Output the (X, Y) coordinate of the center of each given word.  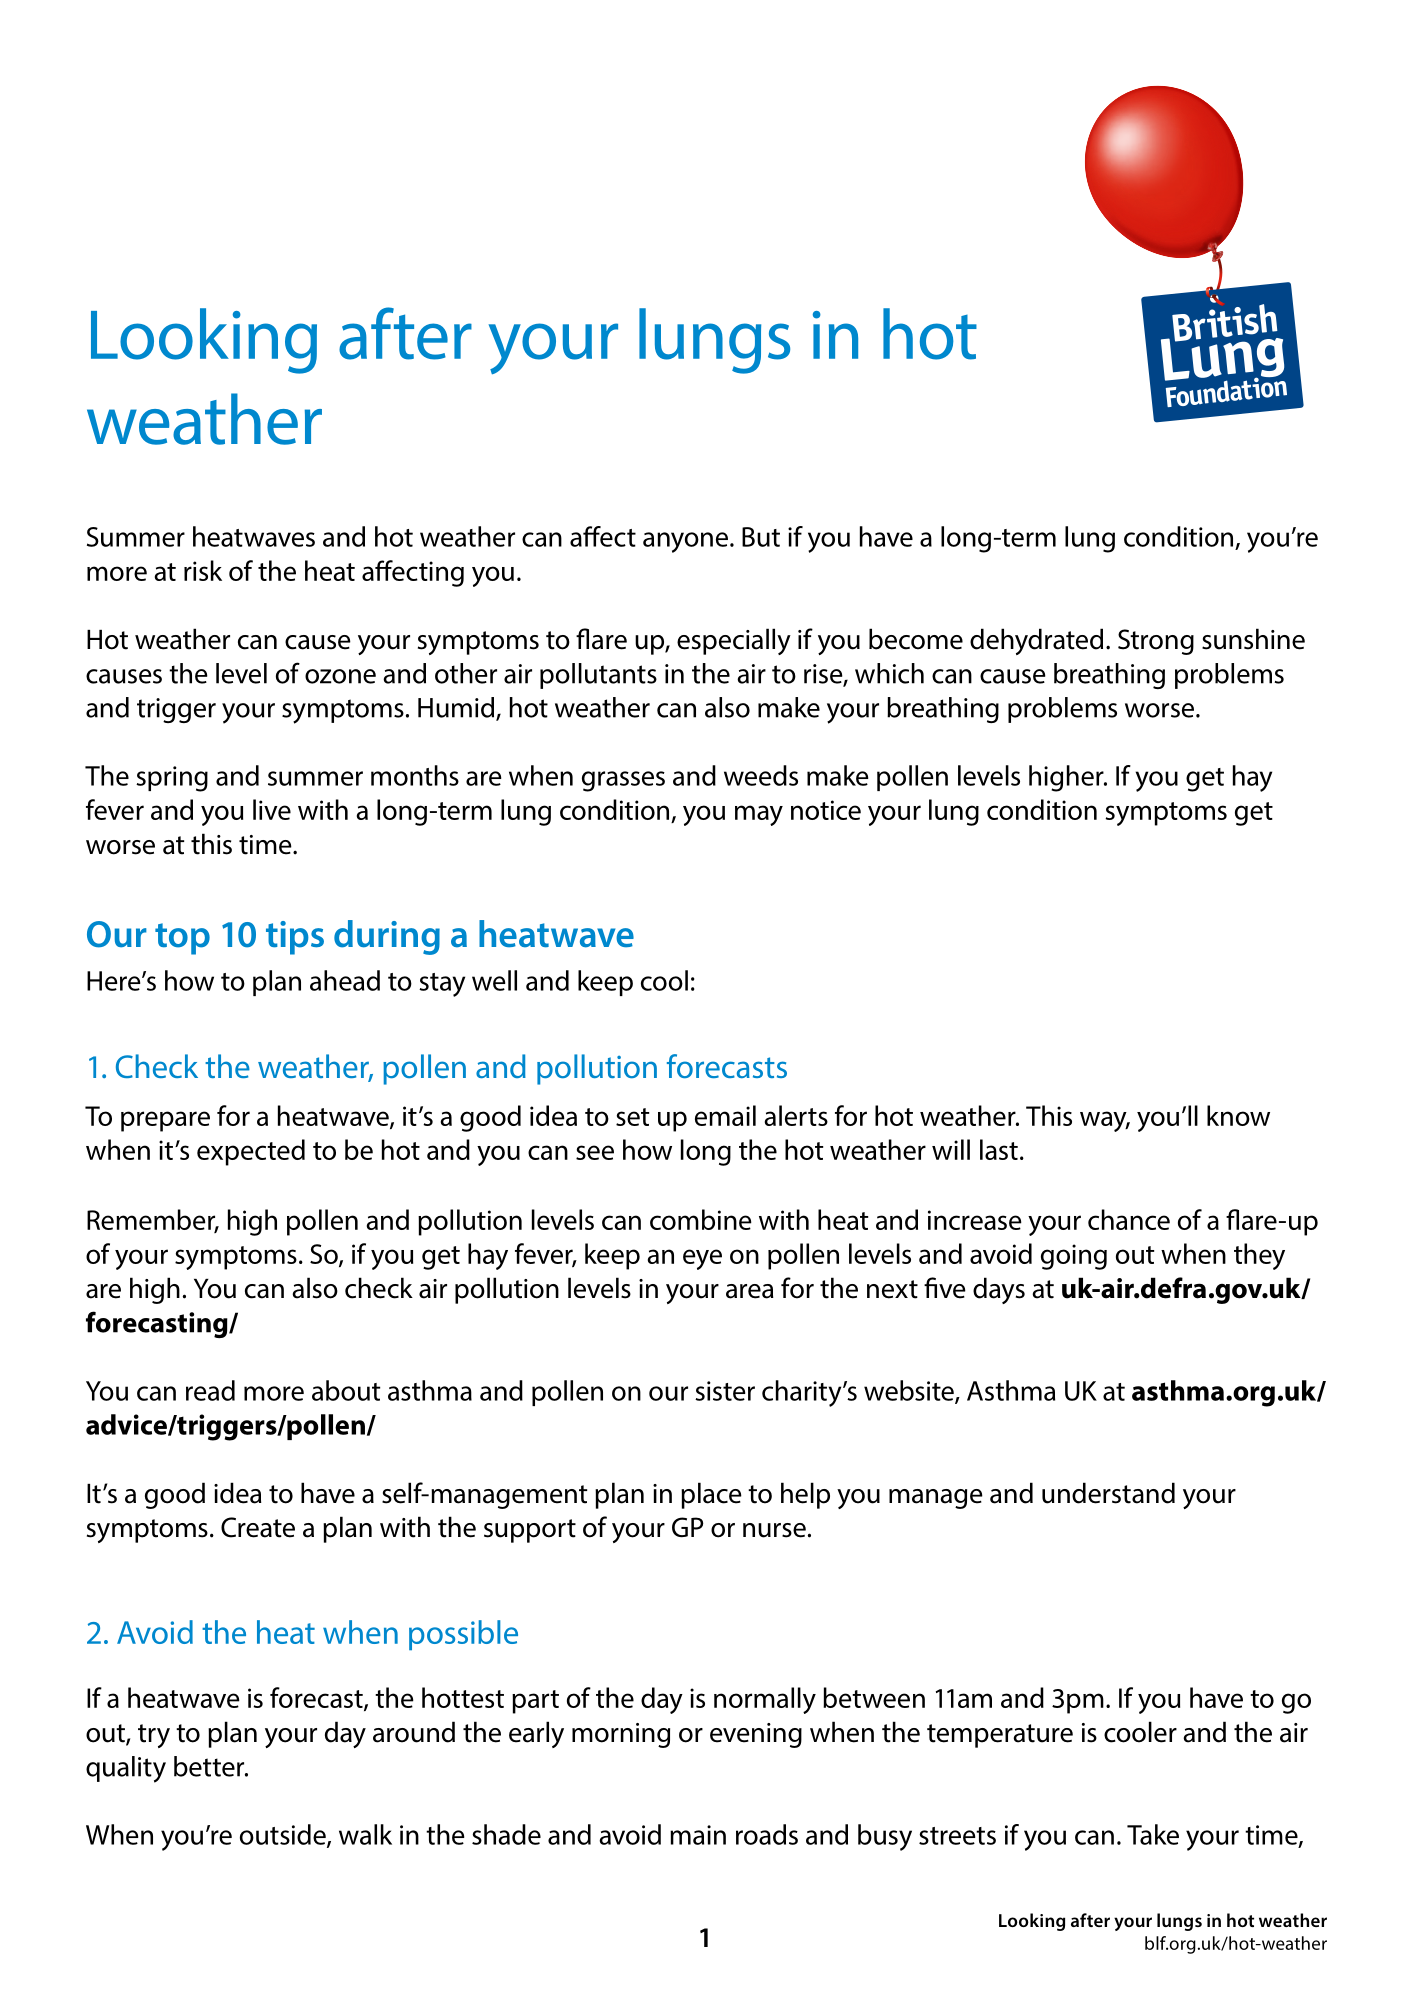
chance (1129, 1219)
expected (251, 1152)
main (698, 1835)
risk (203, 570)
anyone (685, 542)
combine (701, 1219)
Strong (1156, 642)
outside (284, 1835)
